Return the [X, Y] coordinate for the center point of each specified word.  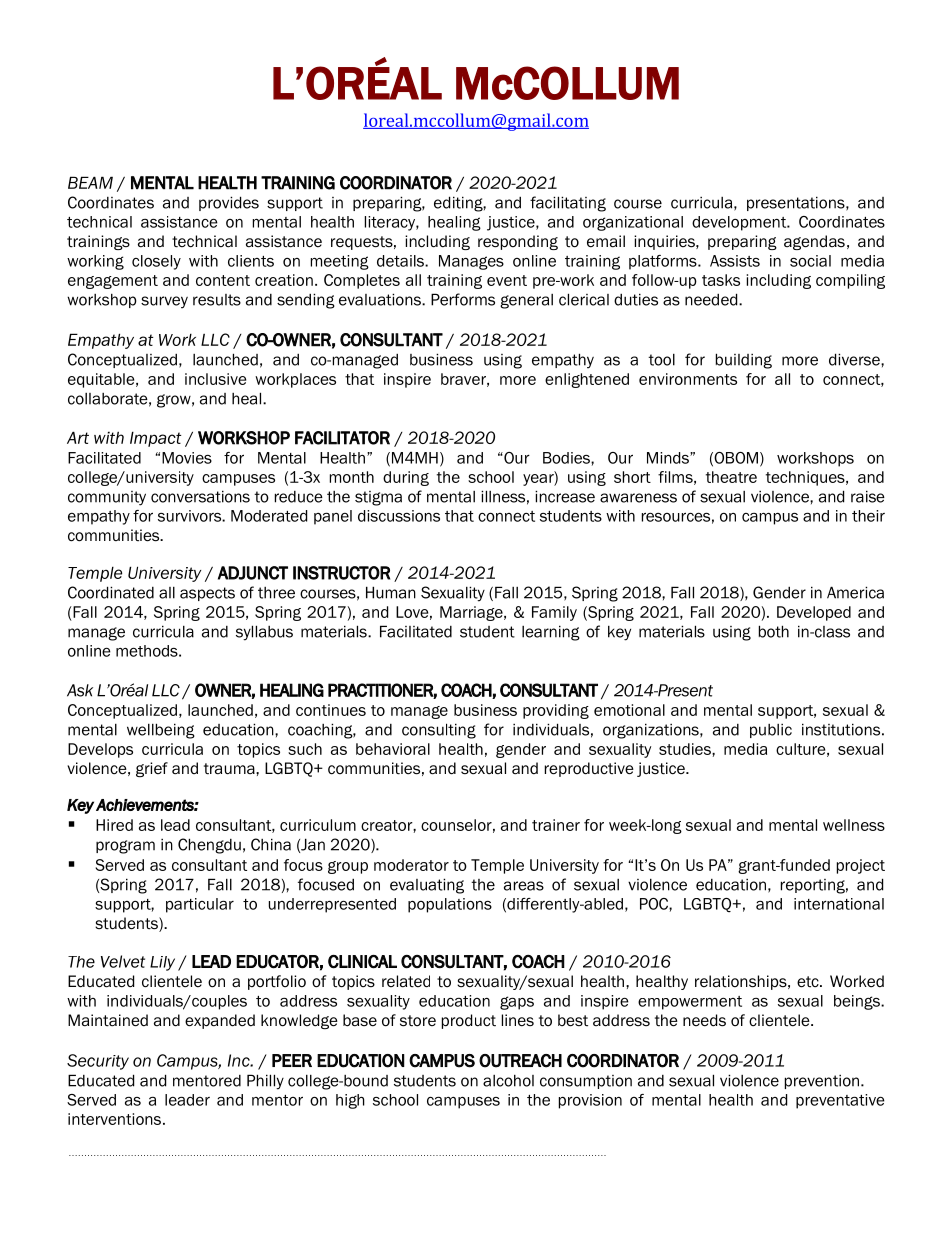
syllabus [264, 633]
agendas [814, 242]
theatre [731, 477]
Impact [155, 439]
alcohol [508, 1081]
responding [518, 242]
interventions [116, 1119]
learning [551, 633]
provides [229, 203]
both [774, 631]
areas [524, 886]
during [406, 478]
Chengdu [209, 846]
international [839, 904]
